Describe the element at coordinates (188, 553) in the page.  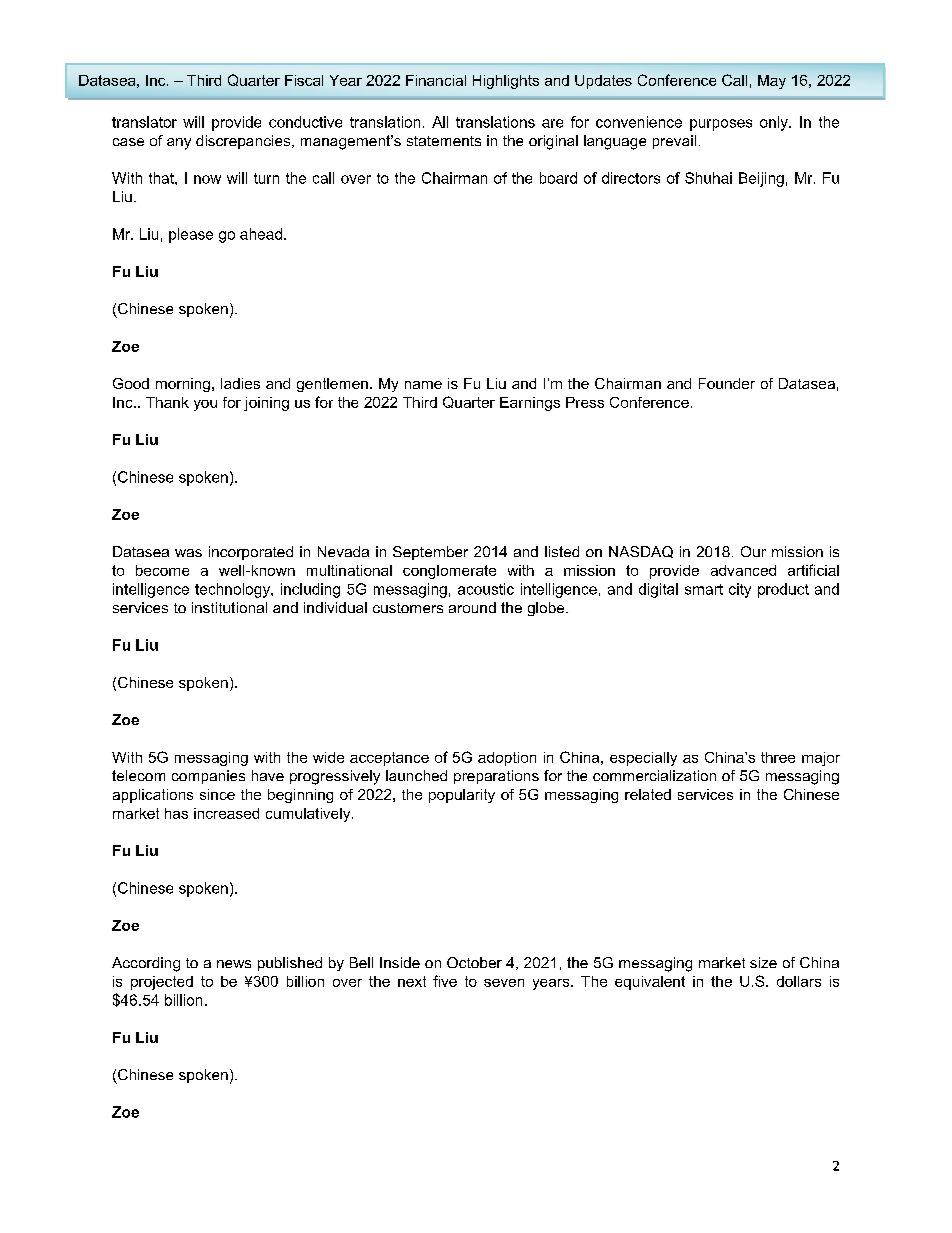
I see `was` at that location.
